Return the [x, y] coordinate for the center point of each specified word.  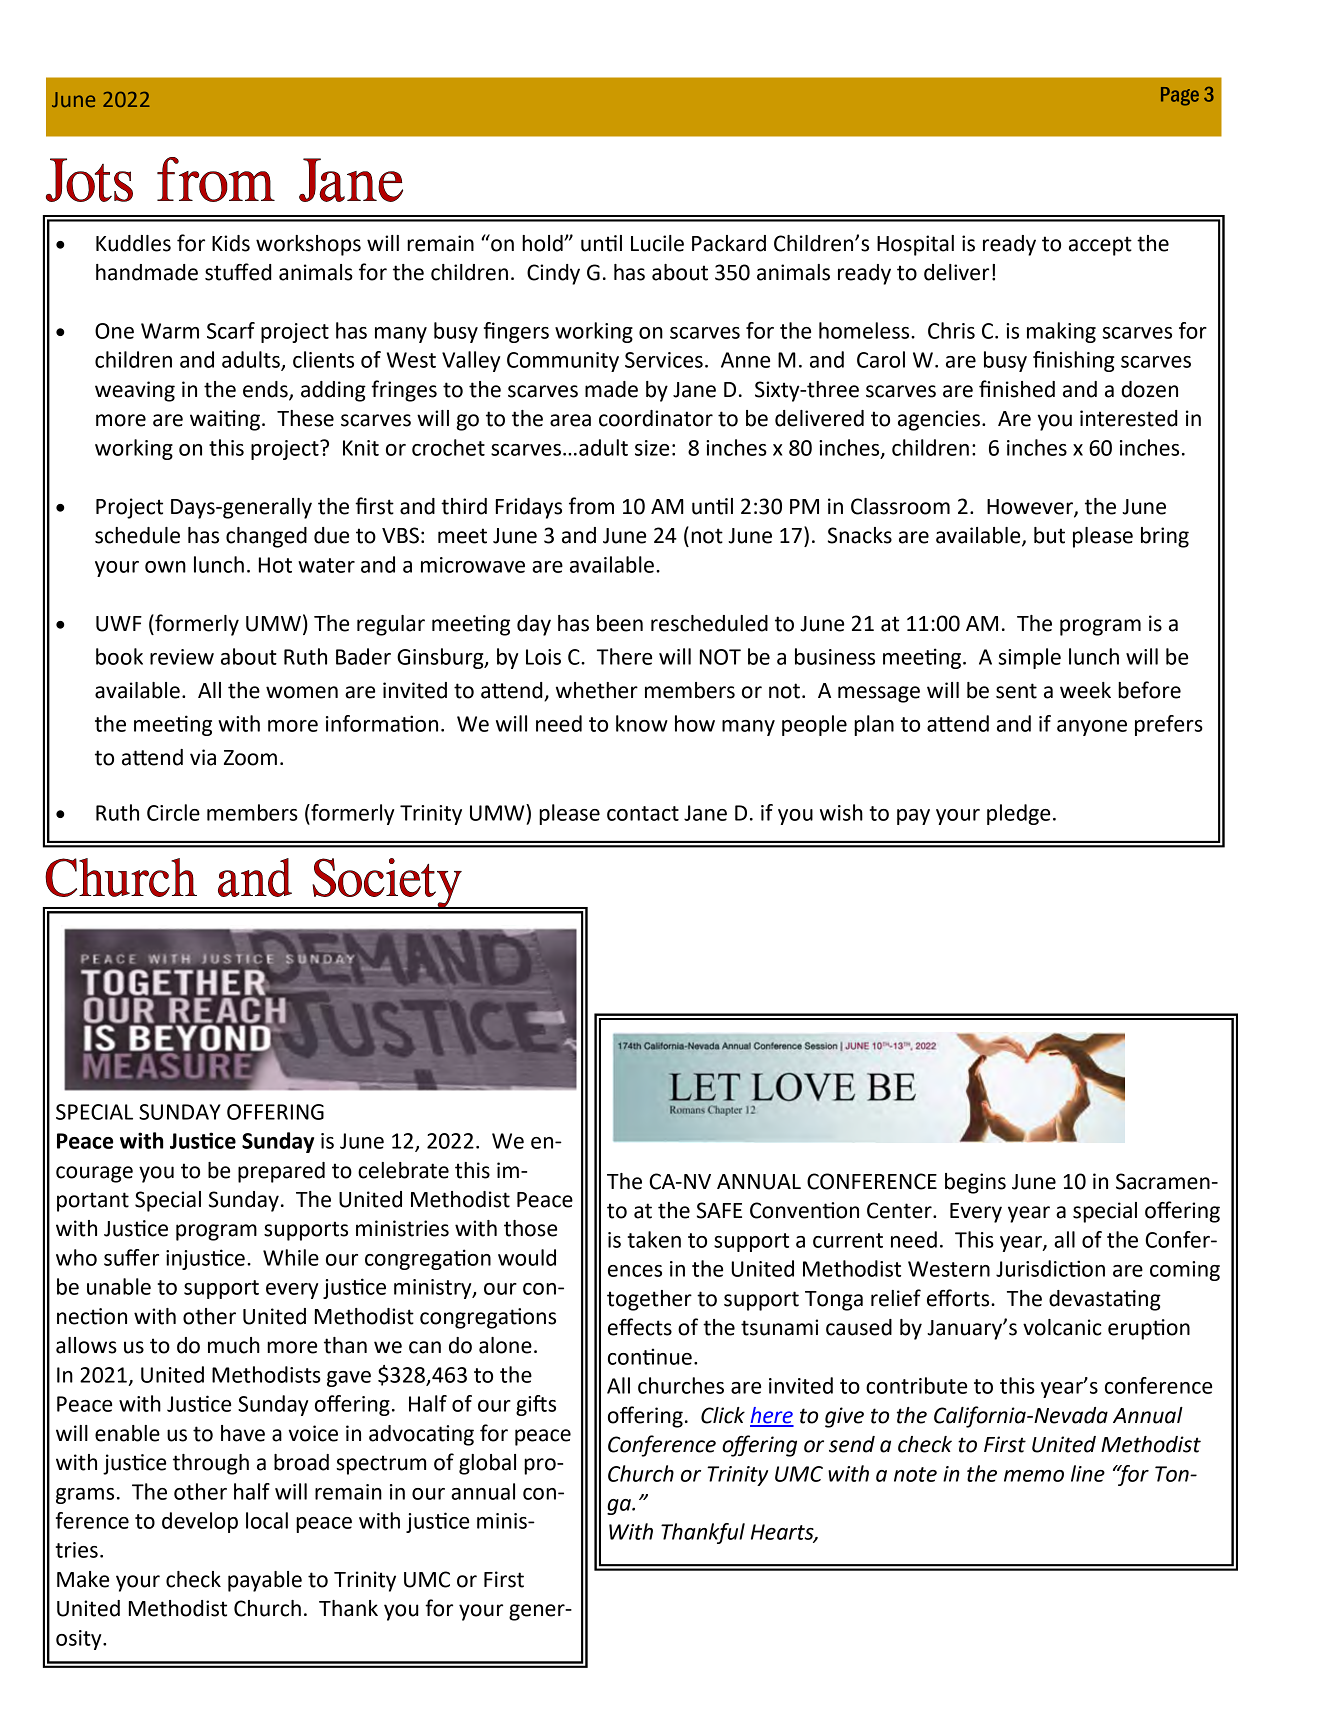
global [487, 1464]
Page [1180, 96]
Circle [173, 812]
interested [1129, 418]
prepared [281, 1172]
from [591, 506]
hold [543, 243]
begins [975, 1183]
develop [200, 1522]
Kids [231, 243]
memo [1034, 1476]
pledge [1018, 814]
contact [643, 813]
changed [266, 537]
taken [654, 1239]
